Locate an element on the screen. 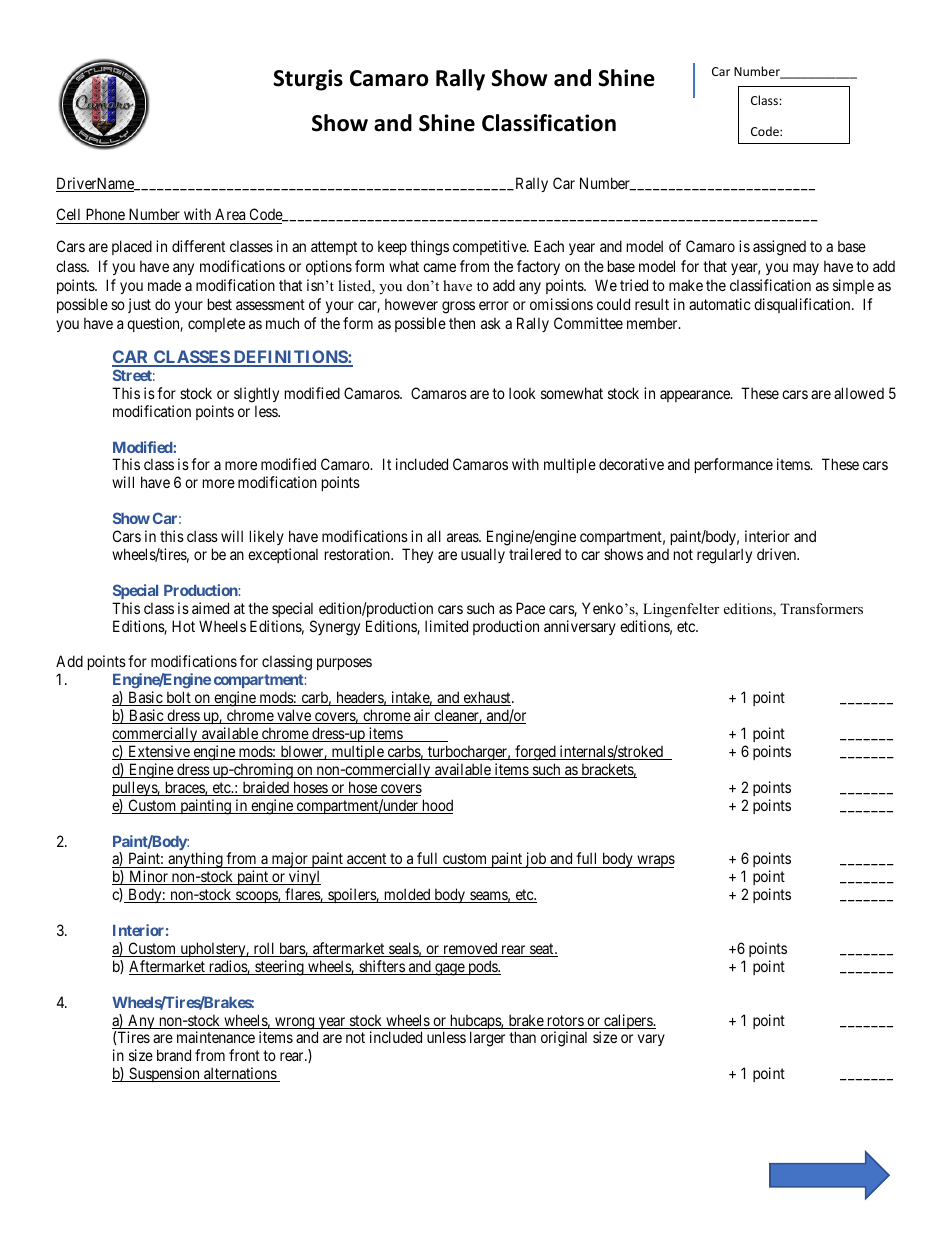 The height and width of the screenshot is (1233, 952). forged is located at coordinates (535, 753).
